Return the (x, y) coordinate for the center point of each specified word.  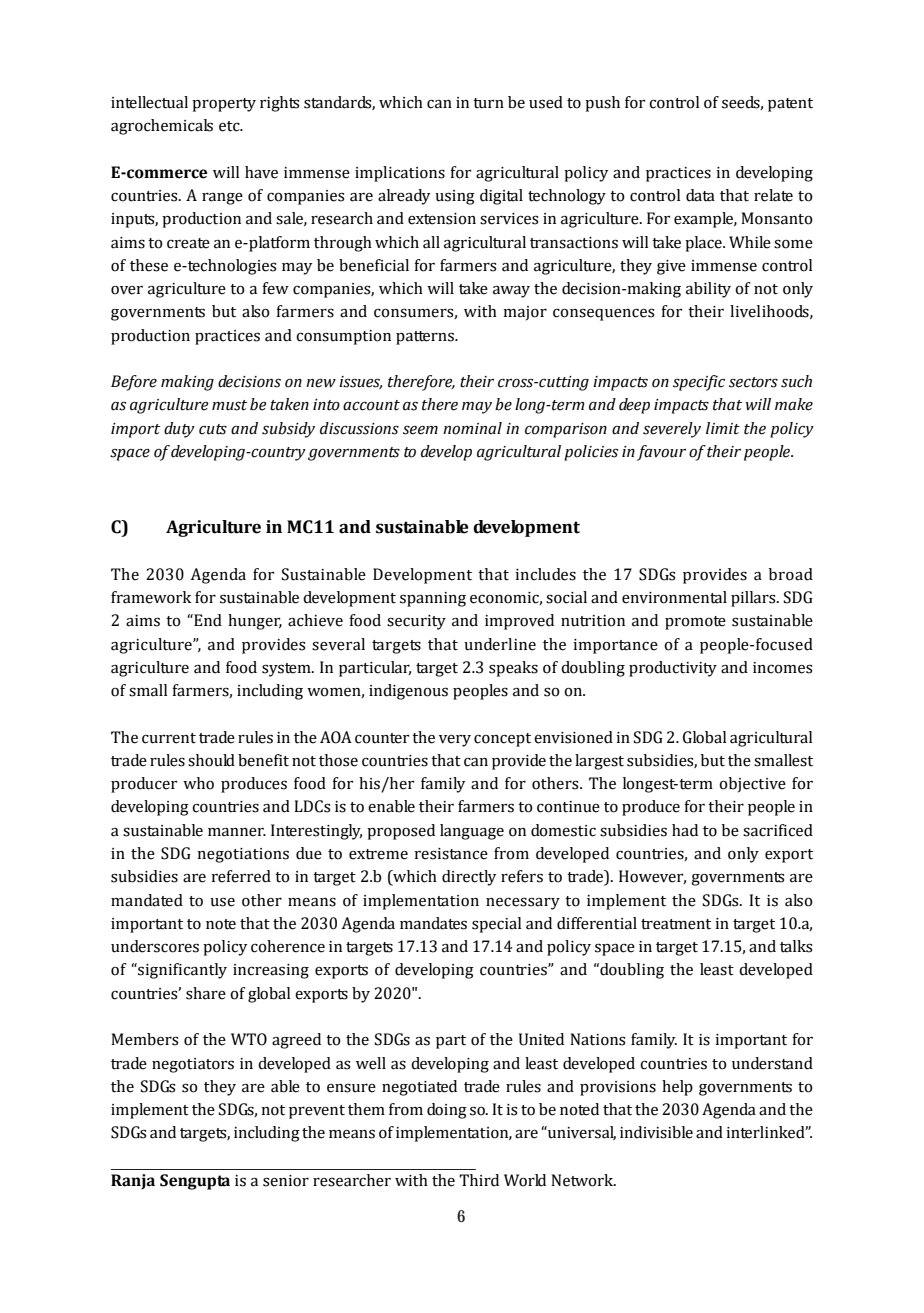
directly (469, 878)
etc (230, 126)
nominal (472, 428)
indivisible (656, 1132)
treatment (676, 924)
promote (695, 623)
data (700, 195)
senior (286, 1181)
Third (479, 1180)
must (229, 405)
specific (699, 383)
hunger (255, 622)
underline (500, 644)
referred (241, 876)
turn (488, 103)
